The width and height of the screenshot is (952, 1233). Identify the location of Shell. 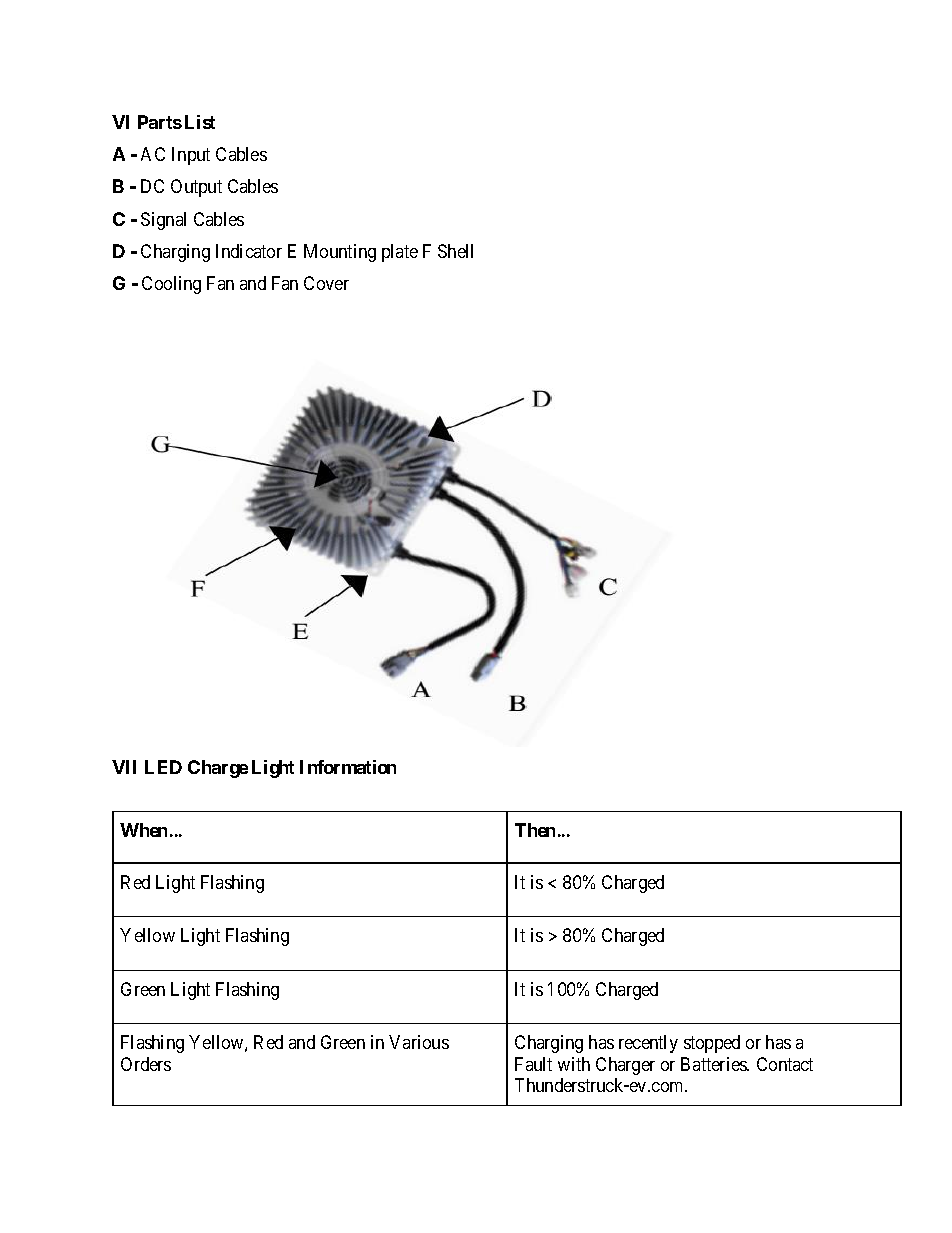
(455, 251).
